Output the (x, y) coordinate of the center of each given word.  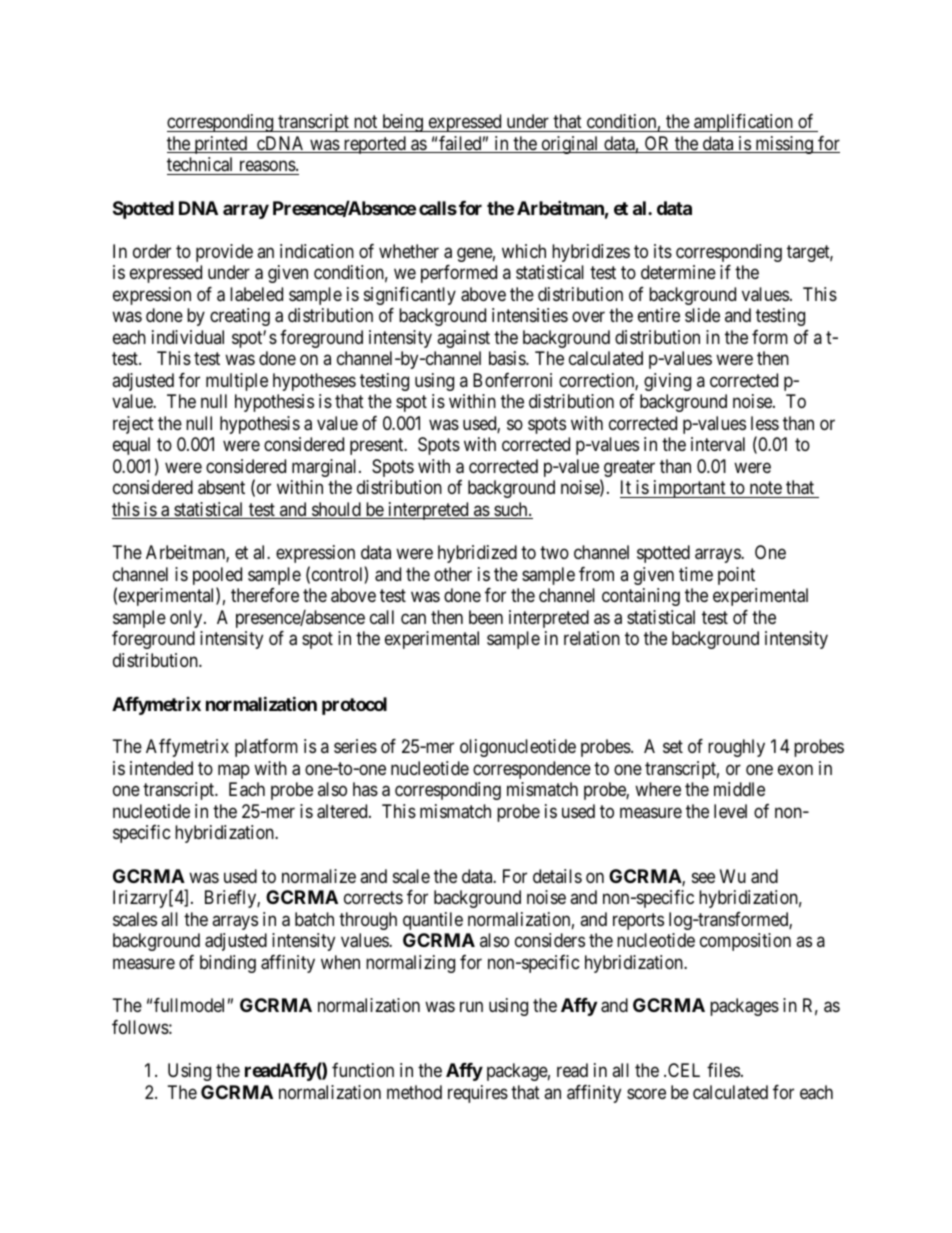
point (736, 576)
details (557, 876)
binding (228, 964)
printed (221, 145)
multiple (237, 382)
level (730, 811)
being (402, 123)
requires (478, 1094)
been (486, 617)
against (463, 339)
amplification (743, 123)
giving (667, 382)
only (187, 619)
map (234, 771)
